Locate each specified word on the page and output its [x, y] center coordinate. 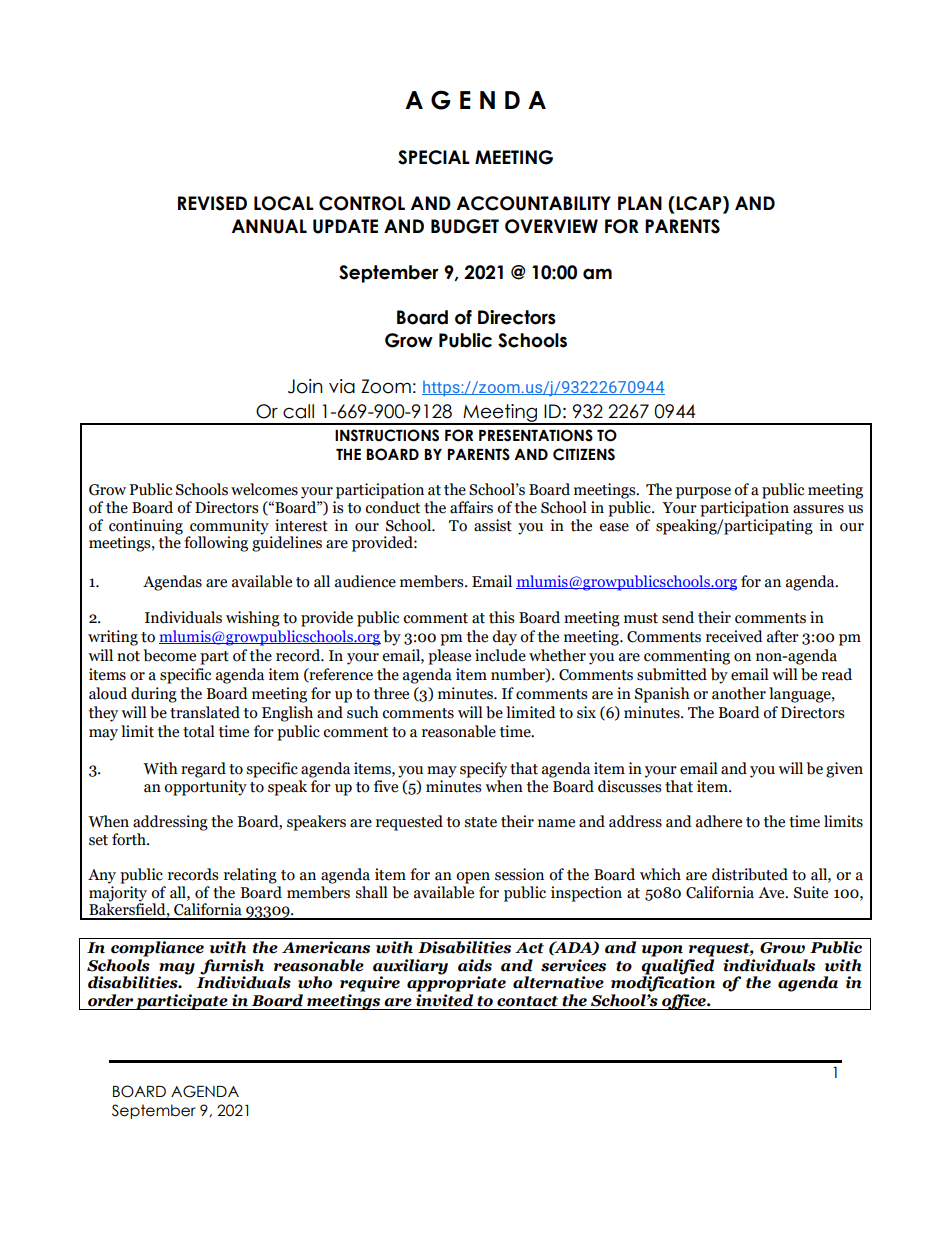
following [216, 544]
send [678, 617]
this [501, 617]
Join [305, 386]
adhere [719, 821]
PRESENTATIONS [536, 435]
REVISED [212, 203]
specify [483, 770]
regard [203, 770]
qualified [677, 965]
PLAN [640, 203]
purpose [703, 493]
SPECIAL [434, 157]
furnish [232, 967]
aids [475, 965]
